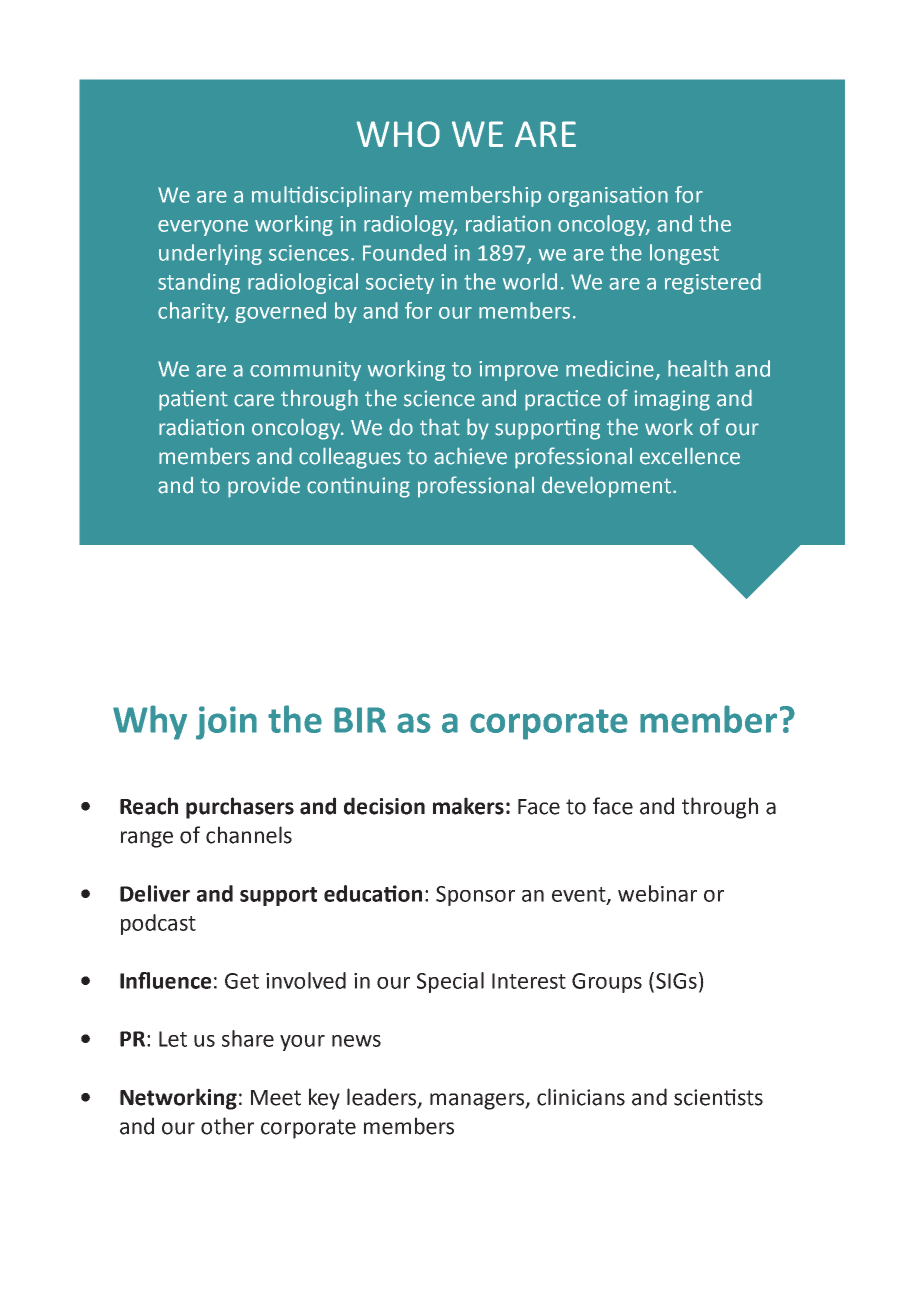  What do you see at coordinates (608, 196) in the image?
I see `organisation` at bounding box center [608, 196].
